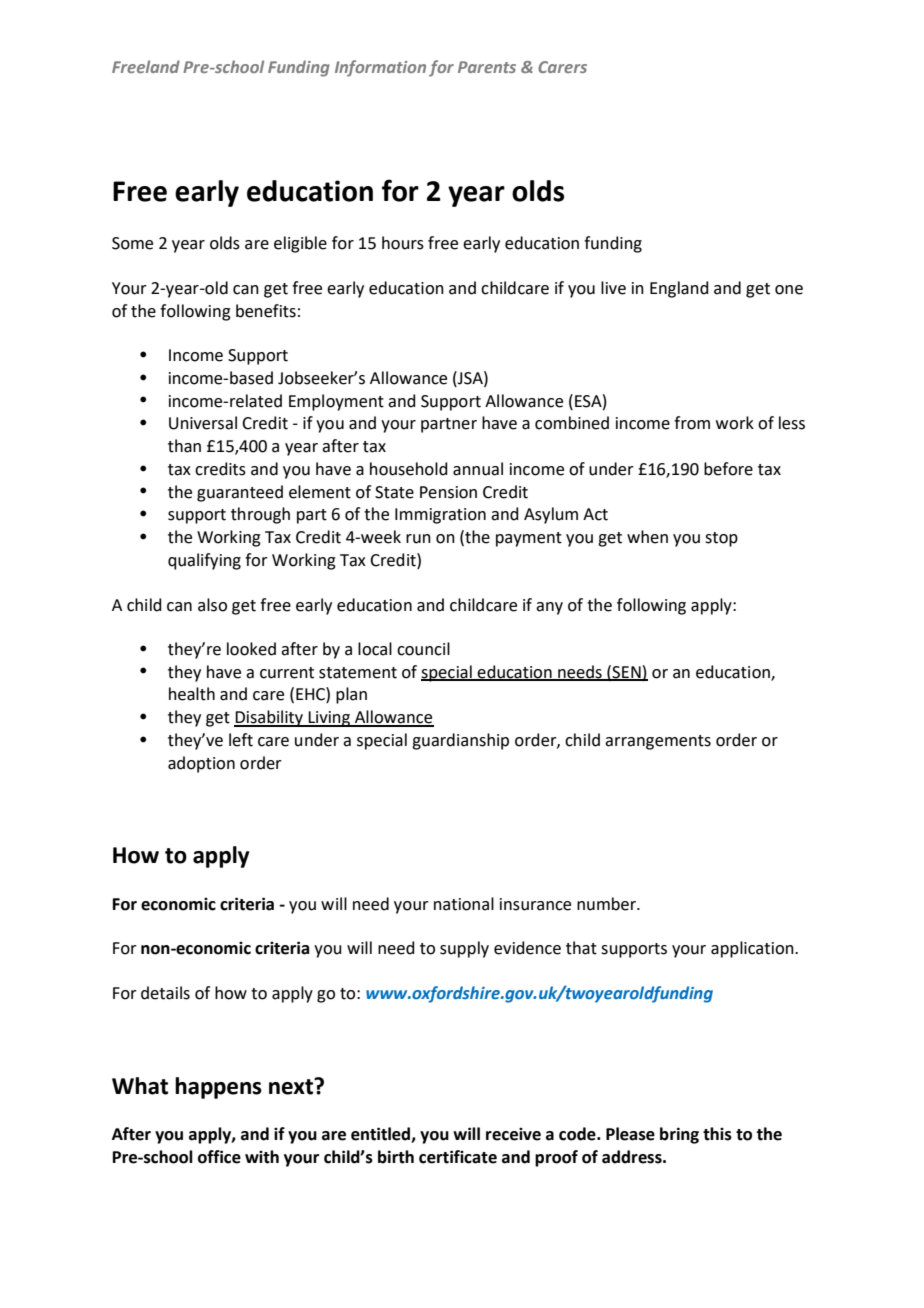 This page has width=924, height=1308. Describe the element at coordinates (717, 1134) in the page. I see `this` at that location.
